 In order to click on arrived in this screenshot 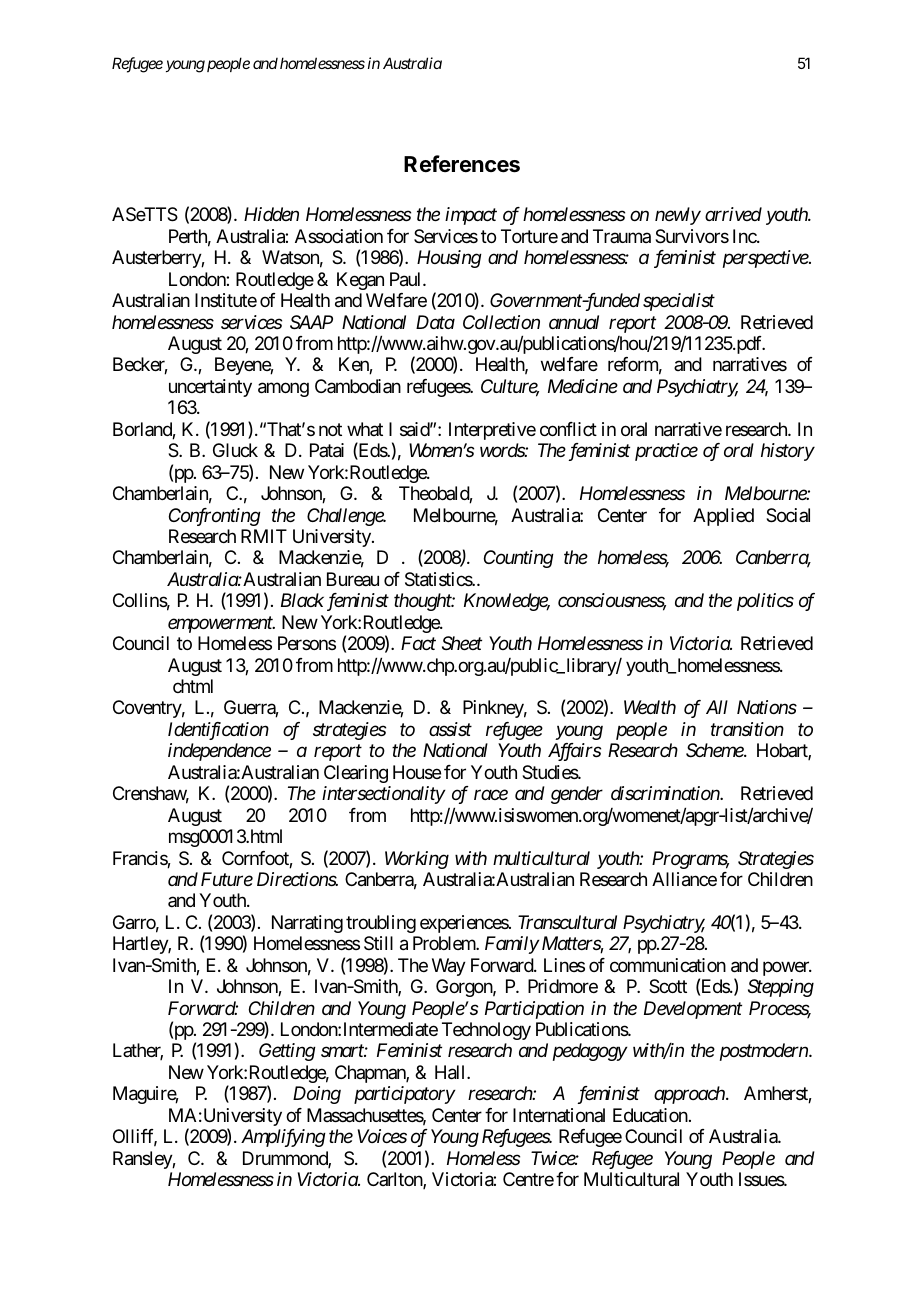, I will do `click(733, 214)`.
